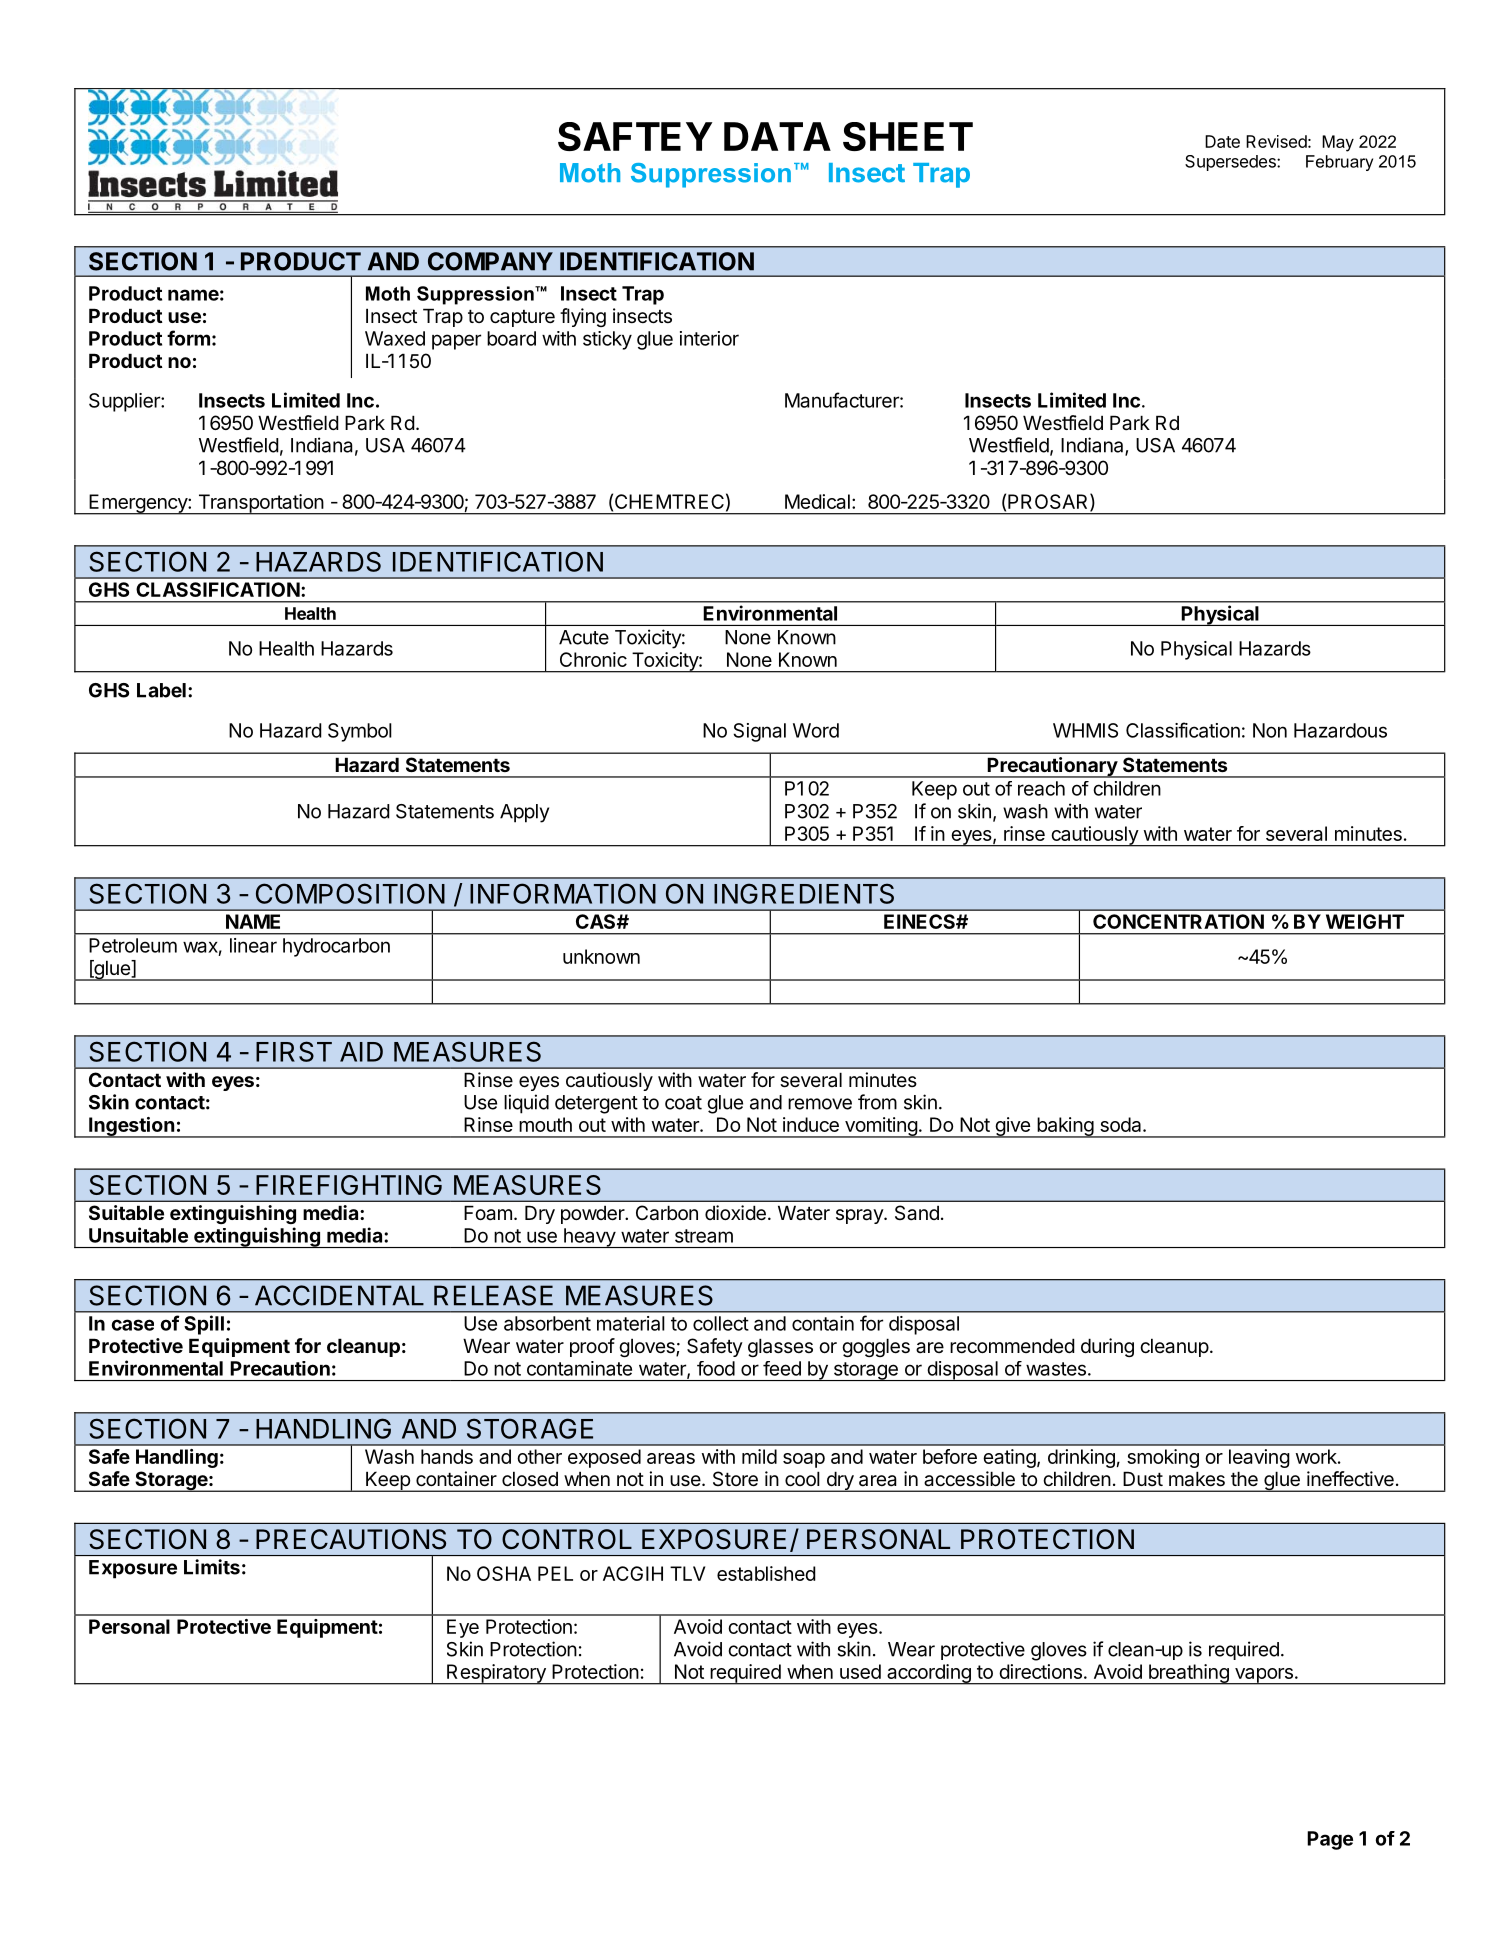 The height and width of the screenshot is (1938, 1498). I want to click on during, so click(1107, 1347).
